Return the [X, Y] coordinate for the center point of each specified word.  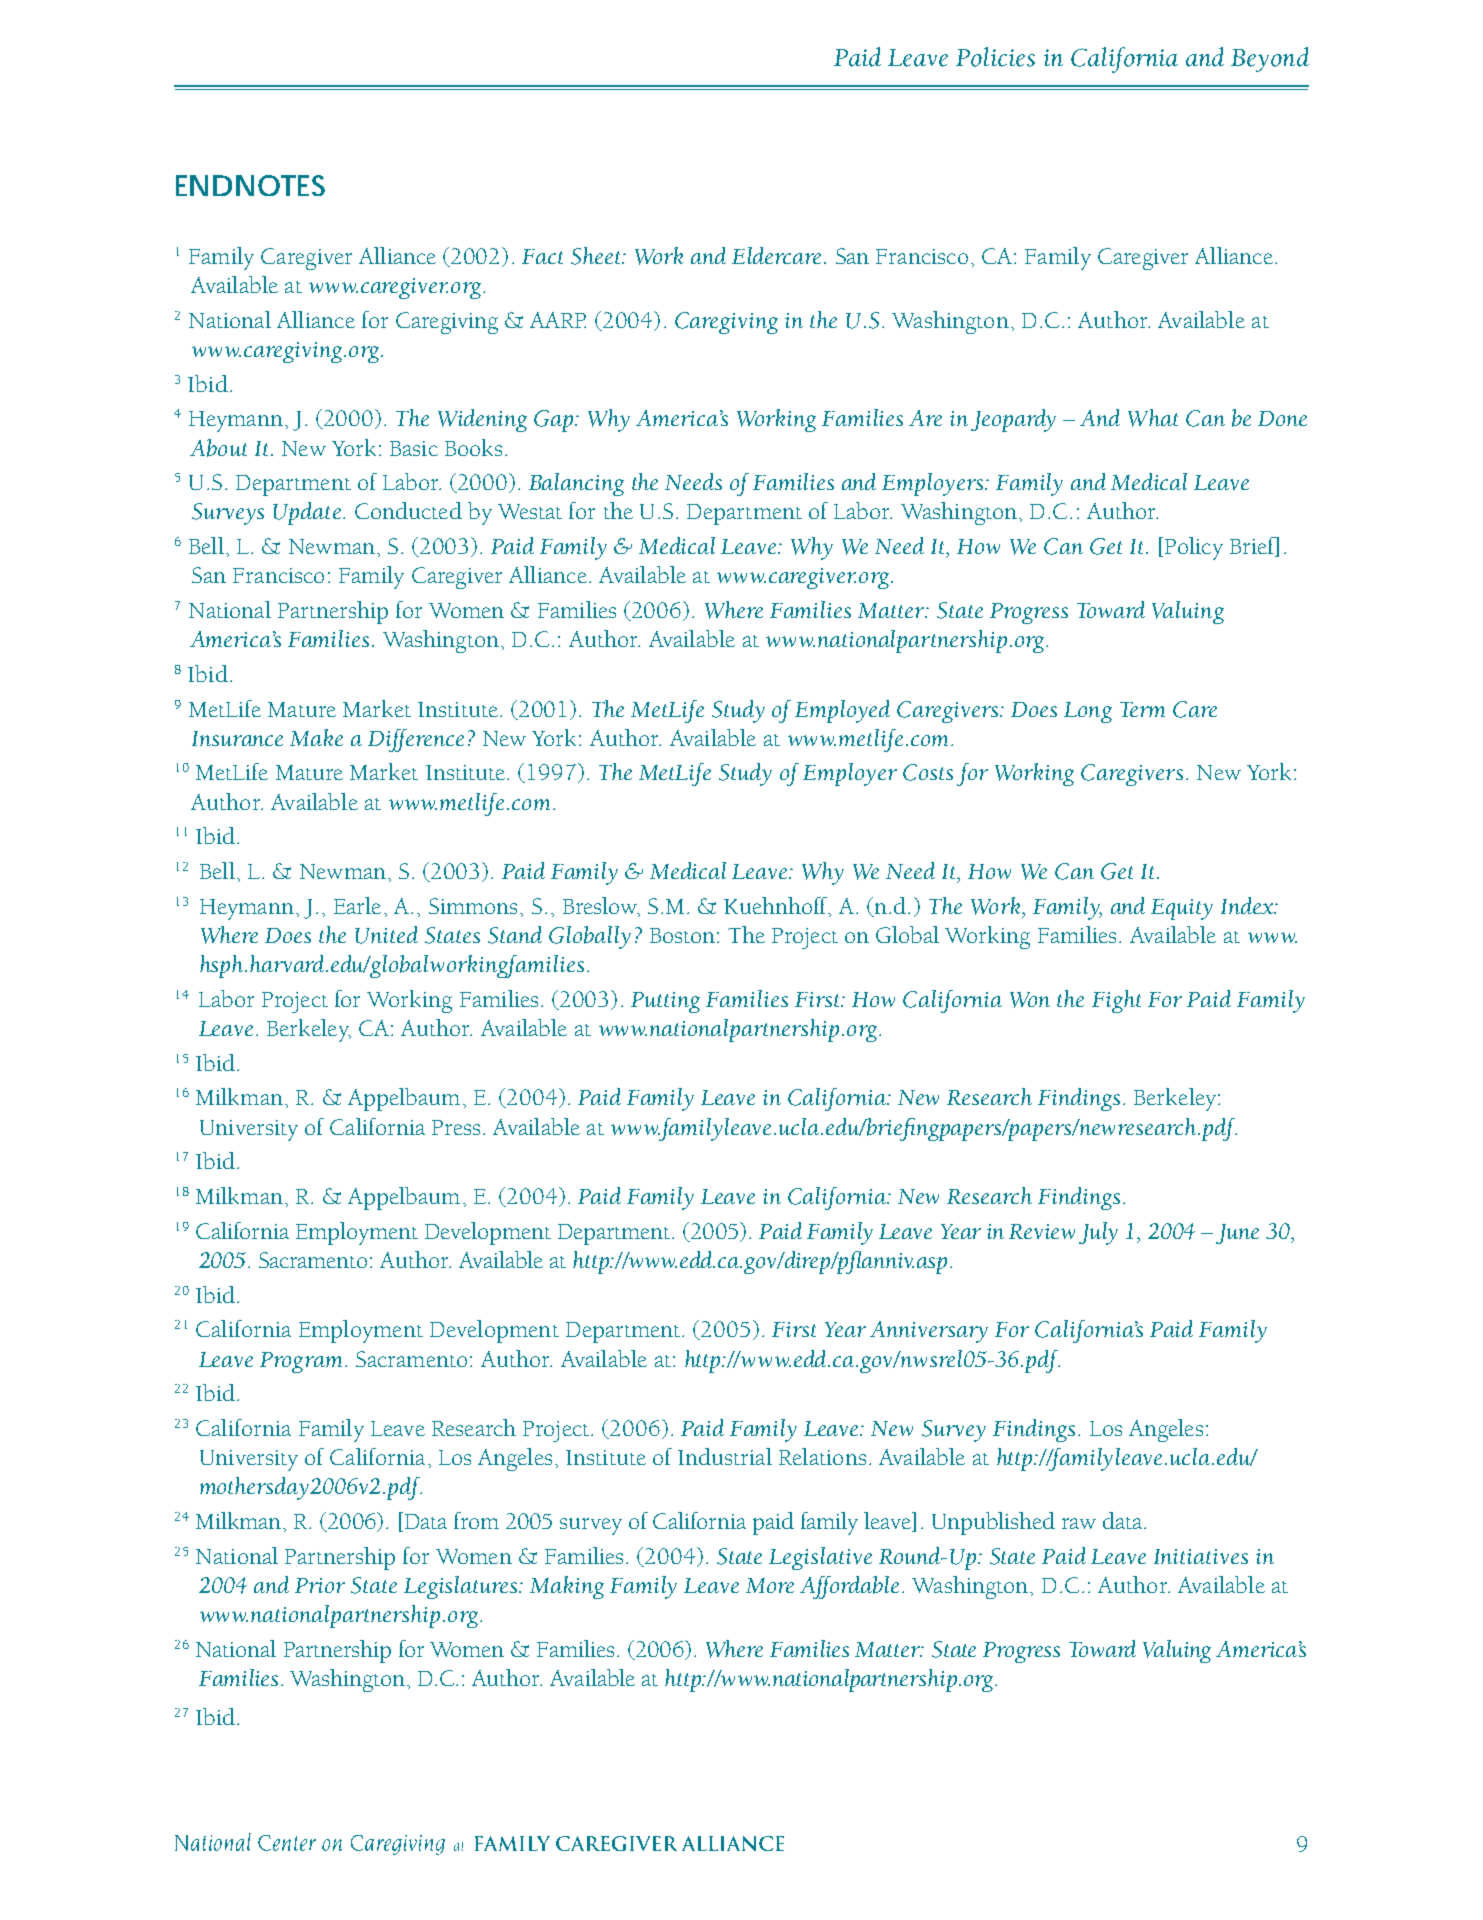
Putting [665, 1002]
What [1153, 418]
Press [456, 1127]
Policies [995, 57]
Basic [414, 448]
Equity [1182, 909]
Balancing [576, 484]
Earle [357, 905]
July [1098, 1233]
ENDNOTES [250, 185]
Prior [320, 1585]
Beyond [1270, 59]
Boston [682, 935]
